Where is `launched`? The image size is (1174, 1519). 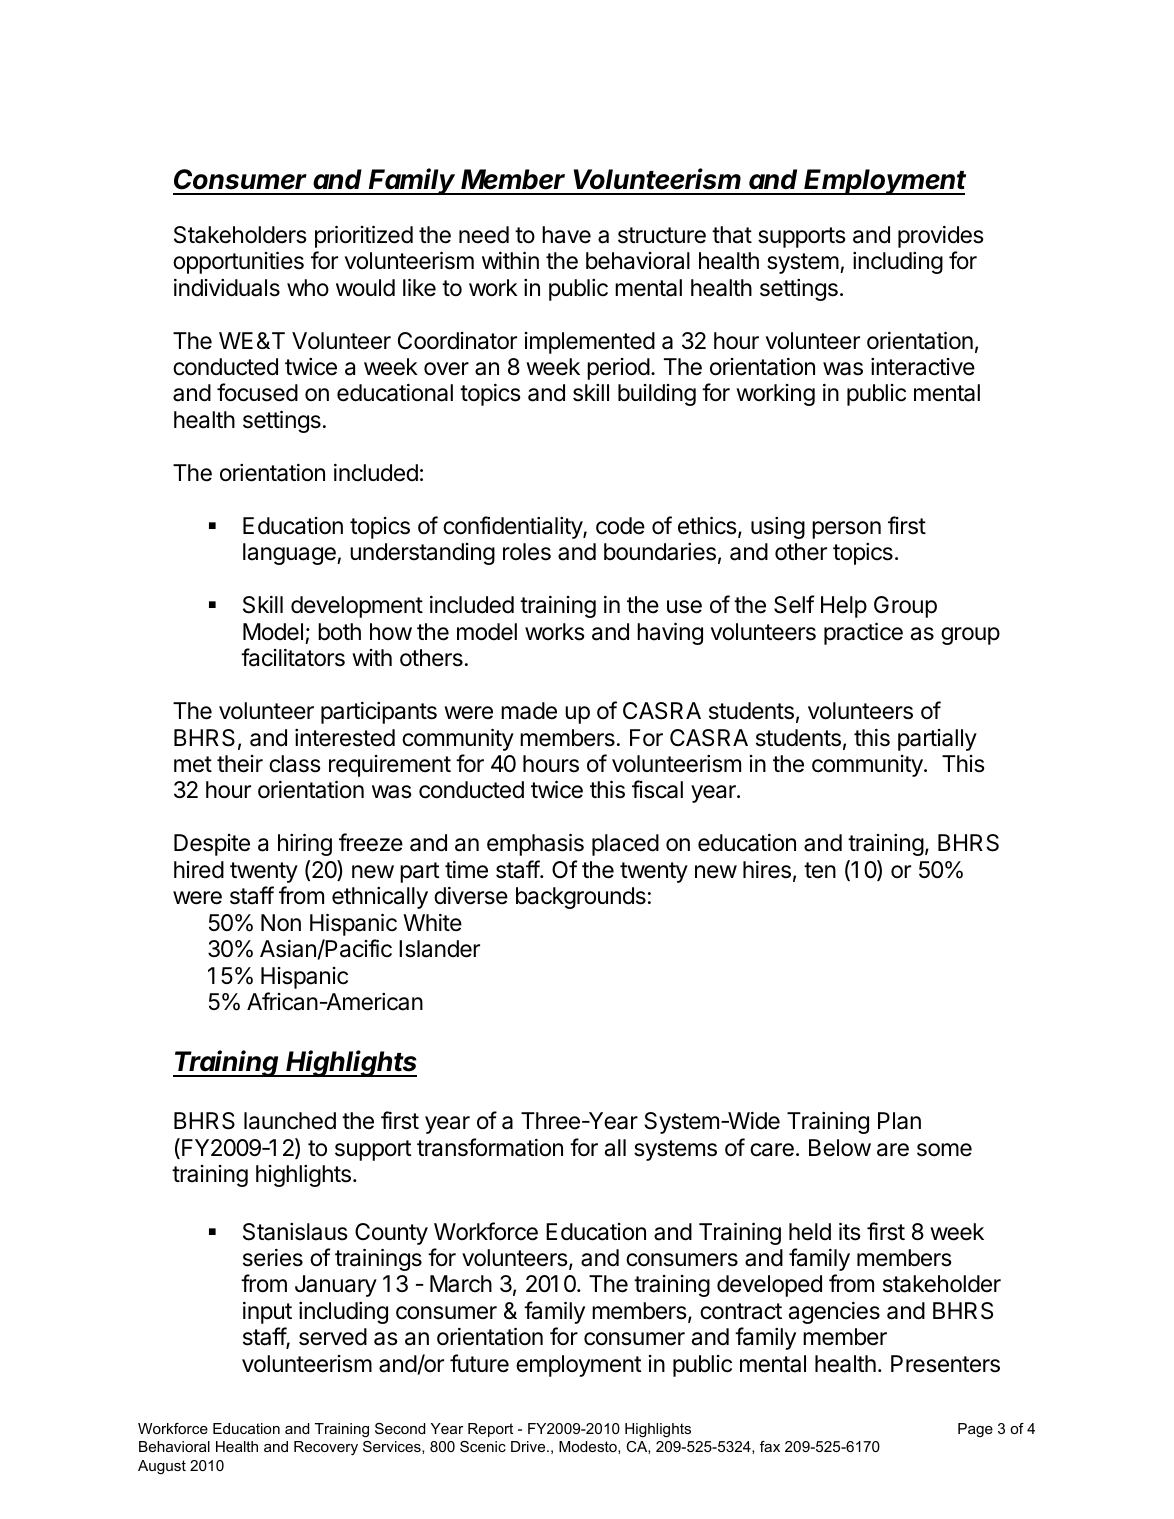
launched is located at coordinates (290, 1121).
